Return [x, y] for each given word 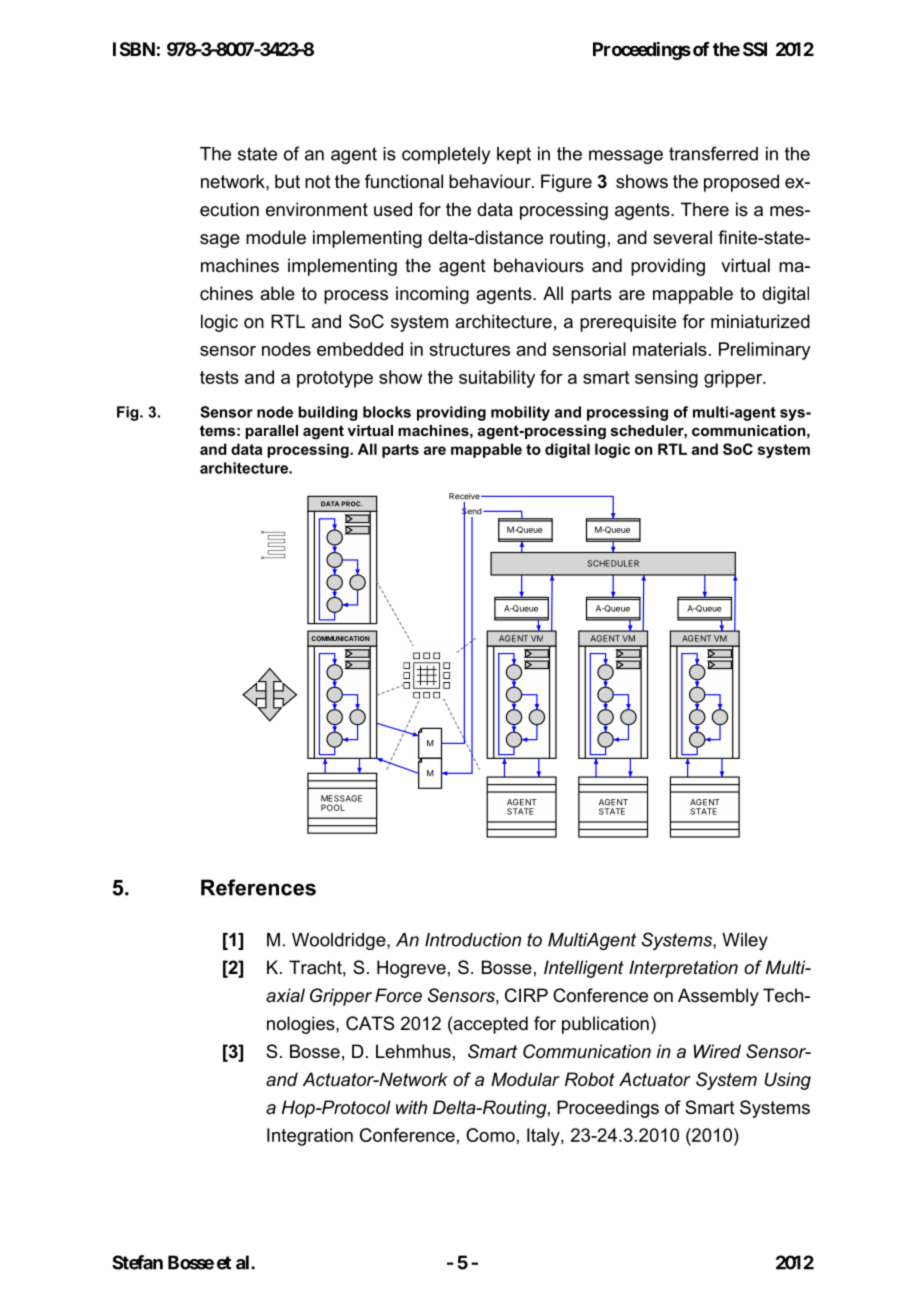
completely [446, 155]
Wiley [745, 941]
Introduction [473, 940]
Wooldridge [340, 941]
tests [219, 377]
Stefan [137, 1262]
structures [469, 349]
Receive [465, 496]
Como [490, 1135]
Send [473, 511]
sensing [666, 379]
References [258, 887]
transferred [713, 153]
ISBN [134, 49]
